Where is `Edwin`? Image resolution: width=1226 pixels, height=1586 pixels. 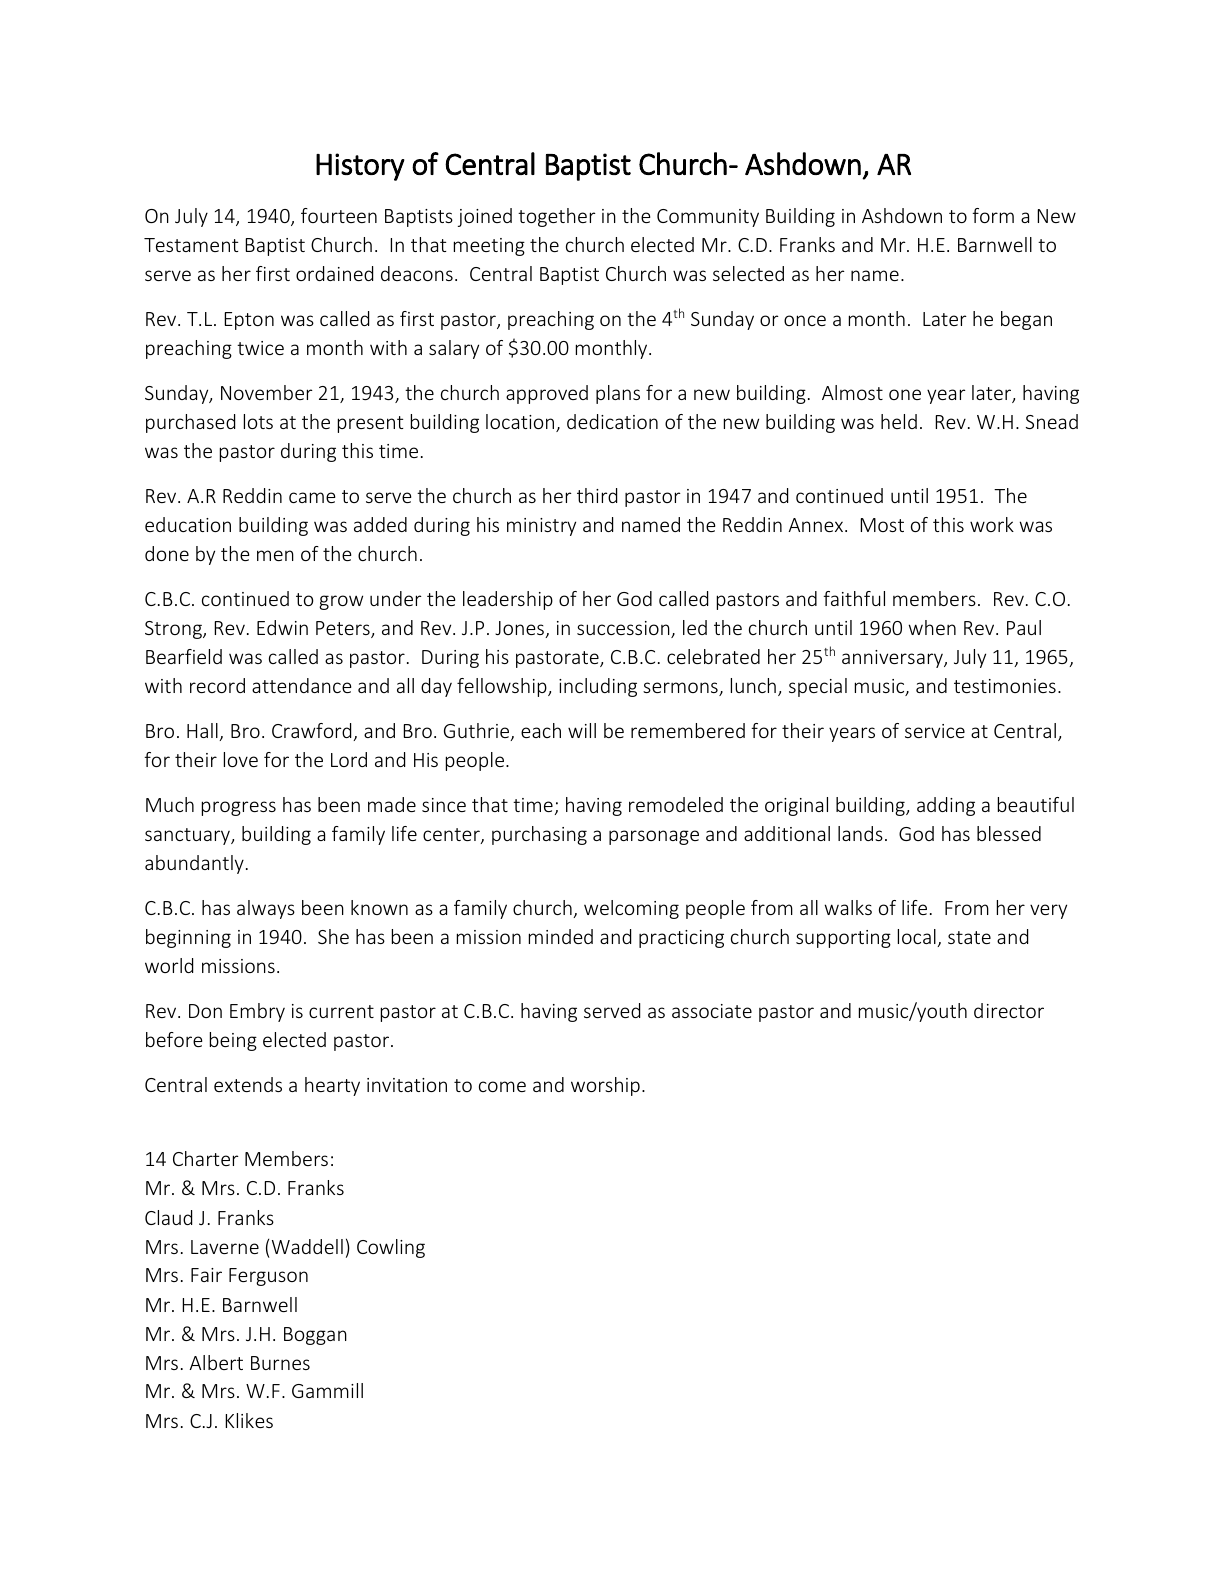 Edwin is located at coordinates (282, 627).
